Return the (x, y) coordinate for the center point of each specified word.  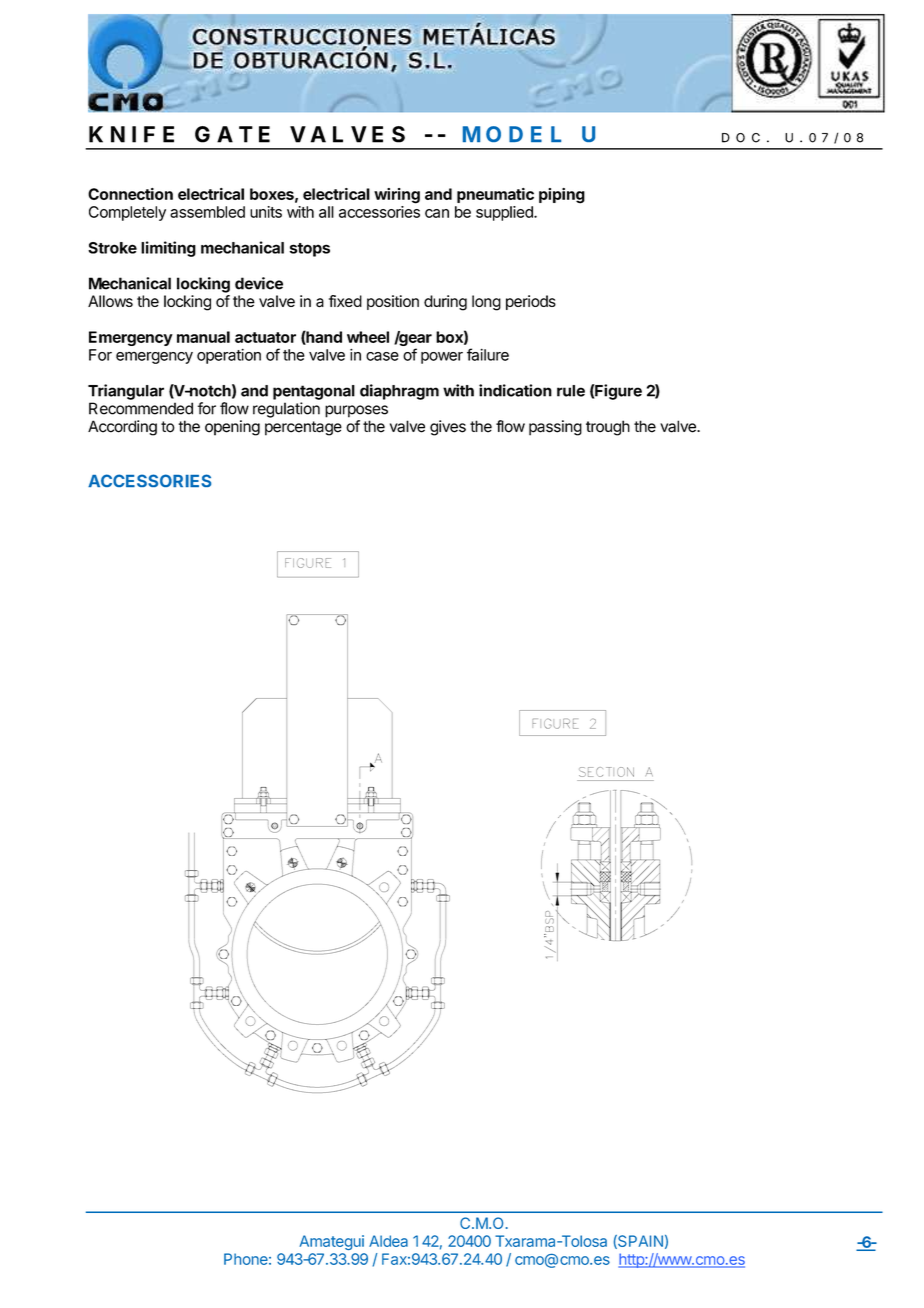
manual (203, 337)
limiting (168, 249)
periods (531, 302)
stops (309, 250)
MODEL (512, 134)
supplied (505, 213)
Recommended (141, 408)
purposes (356, 411)
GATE (232, 134)
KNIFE (131, 134)
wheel (368, 337)
